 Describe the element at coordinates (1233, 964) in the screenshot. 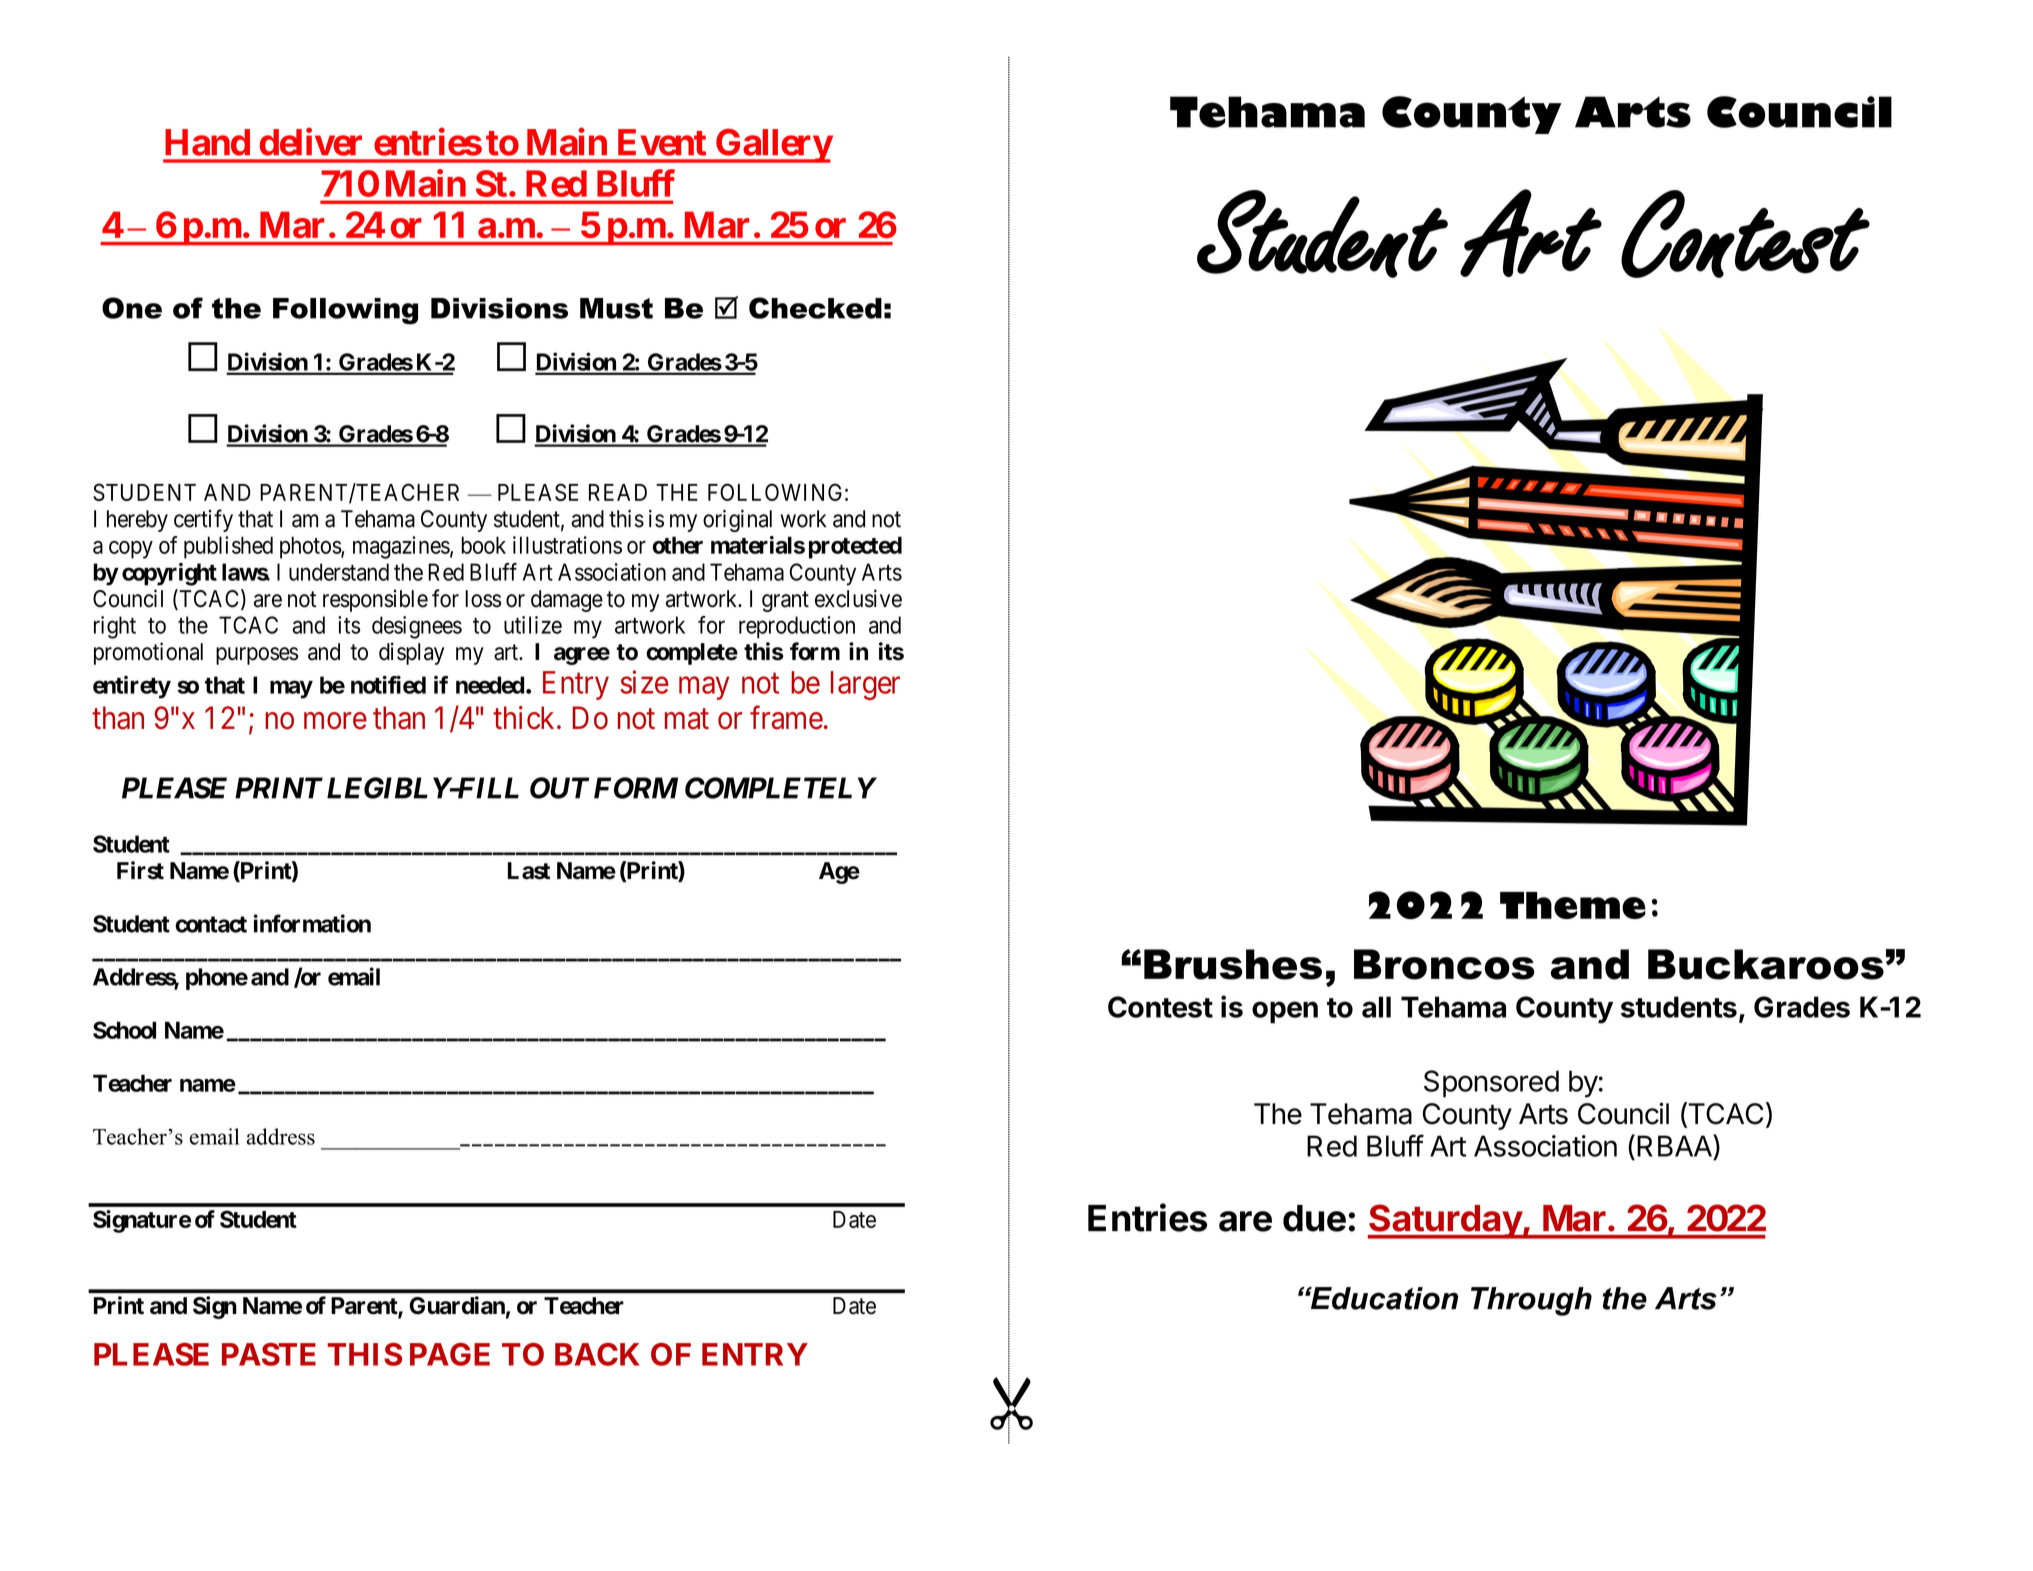

I see `Brushes` at that location.
